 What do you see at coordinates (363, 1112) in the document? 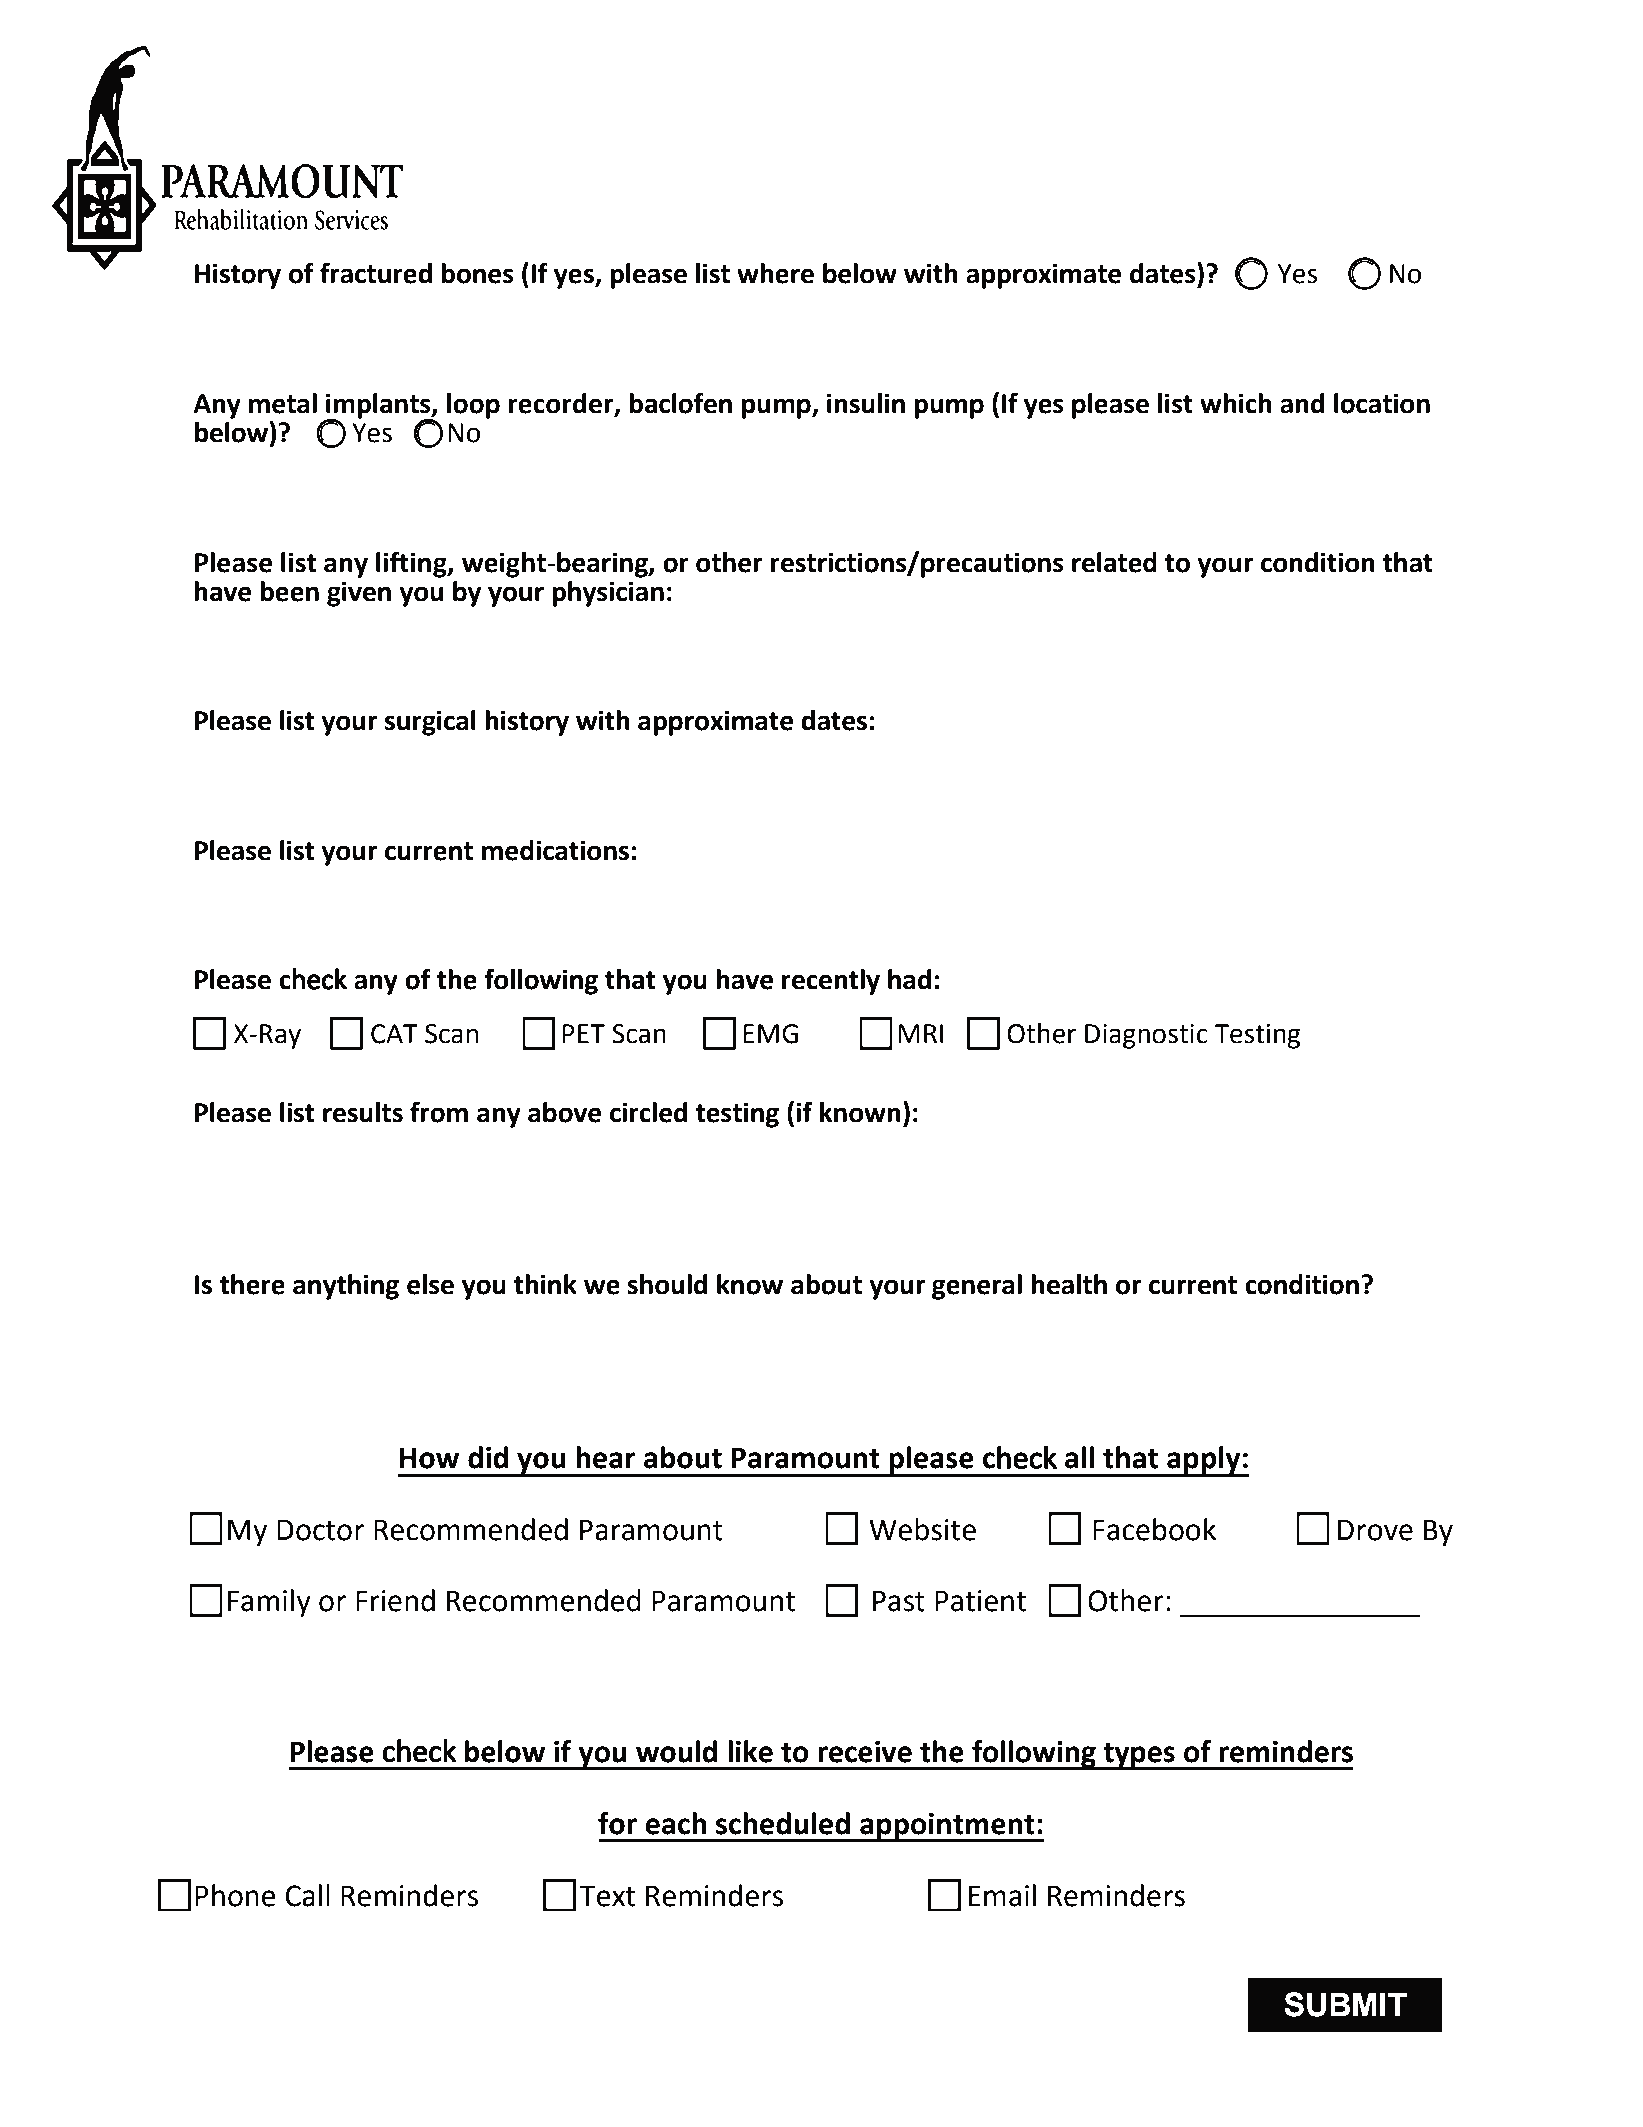
I see `results` at bounding box center [363, 1112].
